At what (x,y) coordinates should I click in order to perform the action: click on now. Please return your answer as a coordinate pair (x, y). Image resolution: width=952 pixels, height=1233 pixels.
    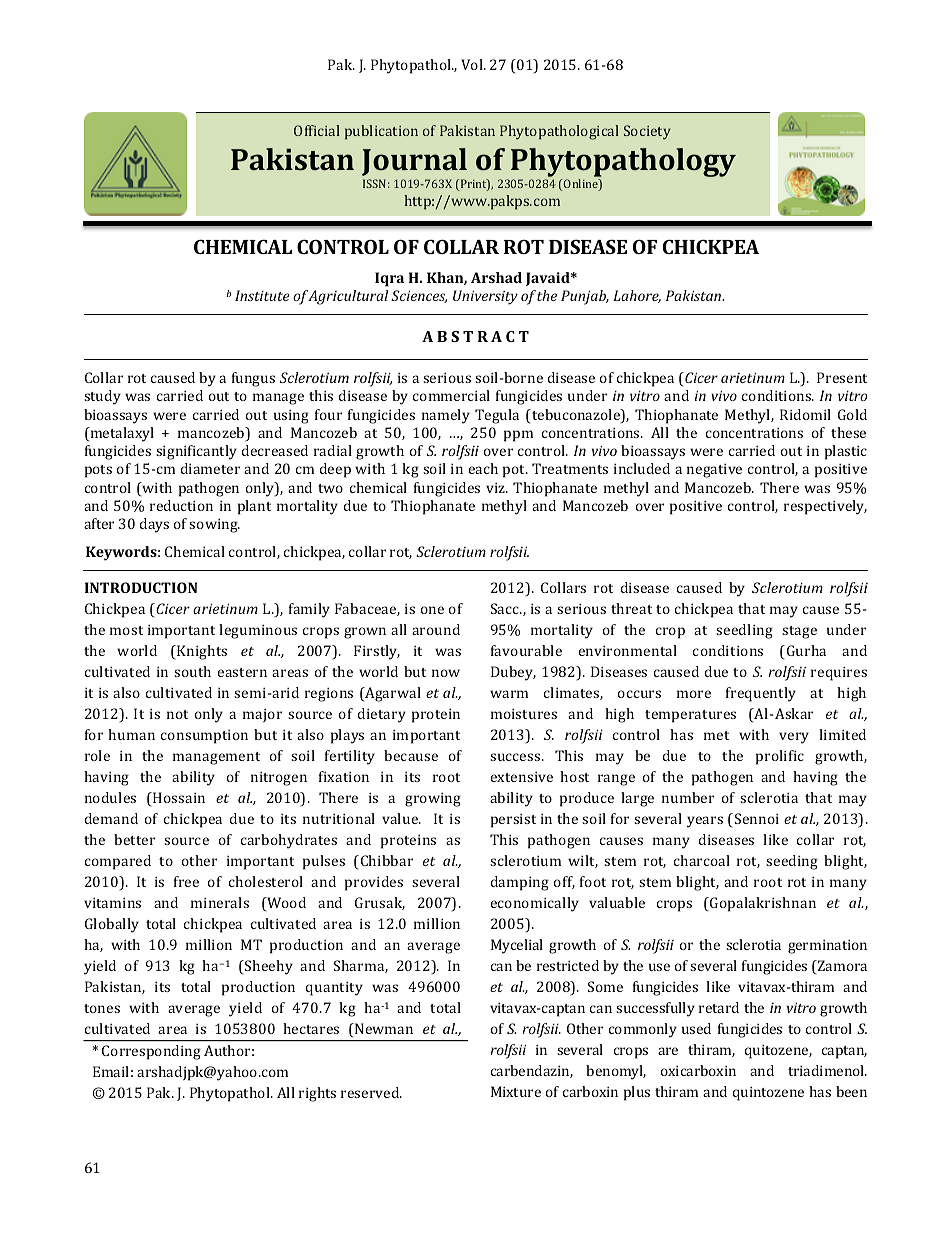
    Looking at the image, I should click on (446, 673).
